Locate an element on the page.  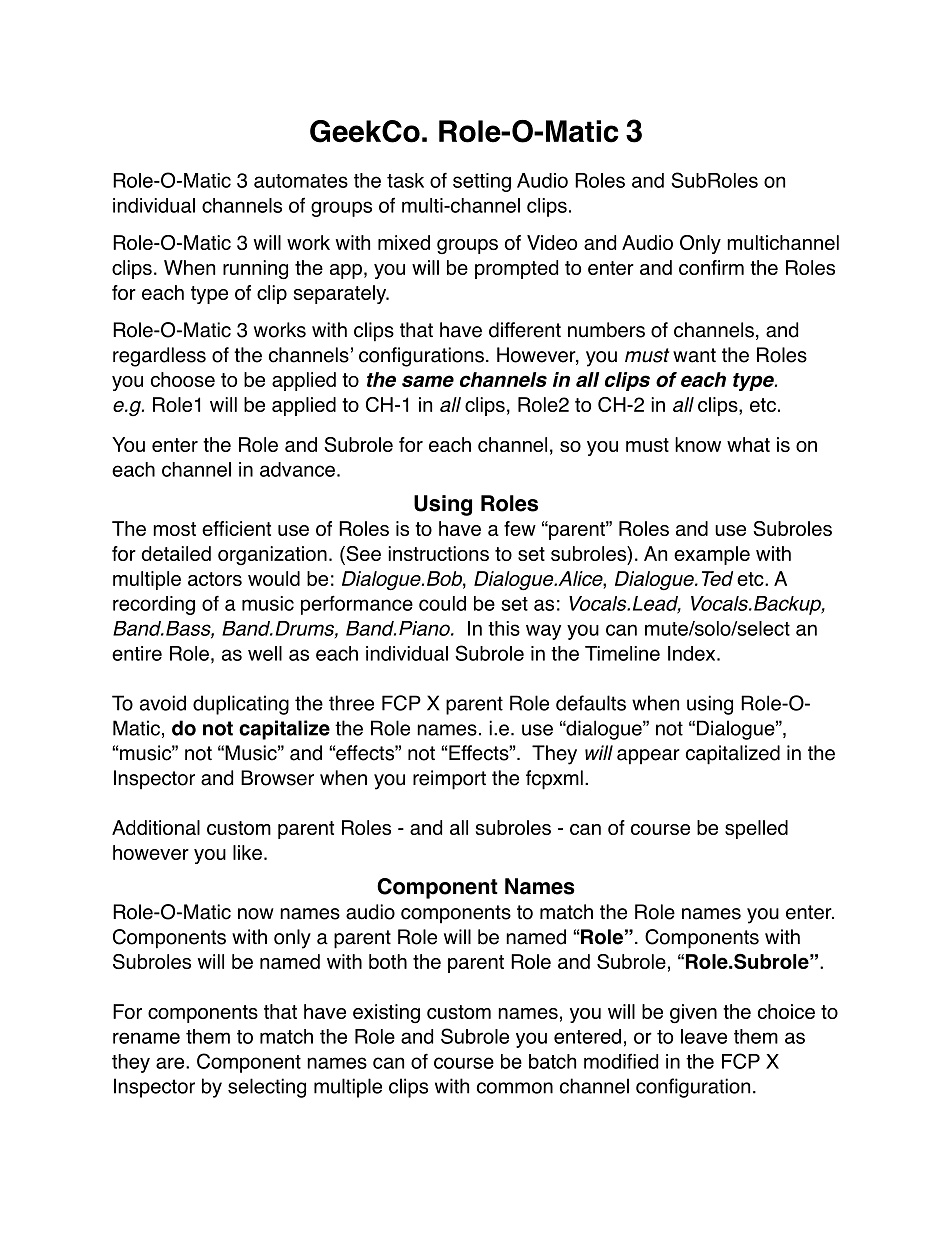
well is located at coordinates (265, 653).
